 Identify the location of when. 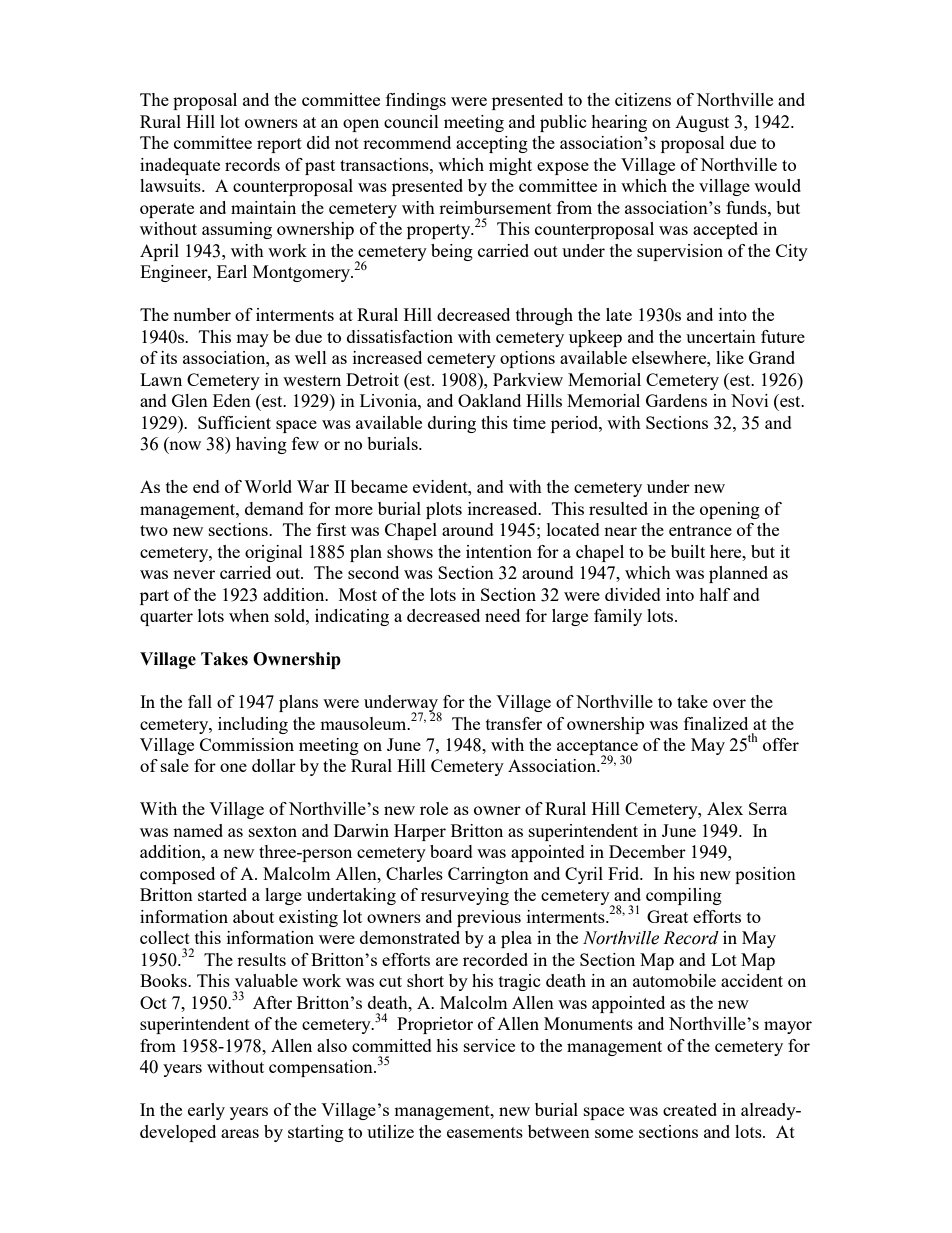
(249, 615).
